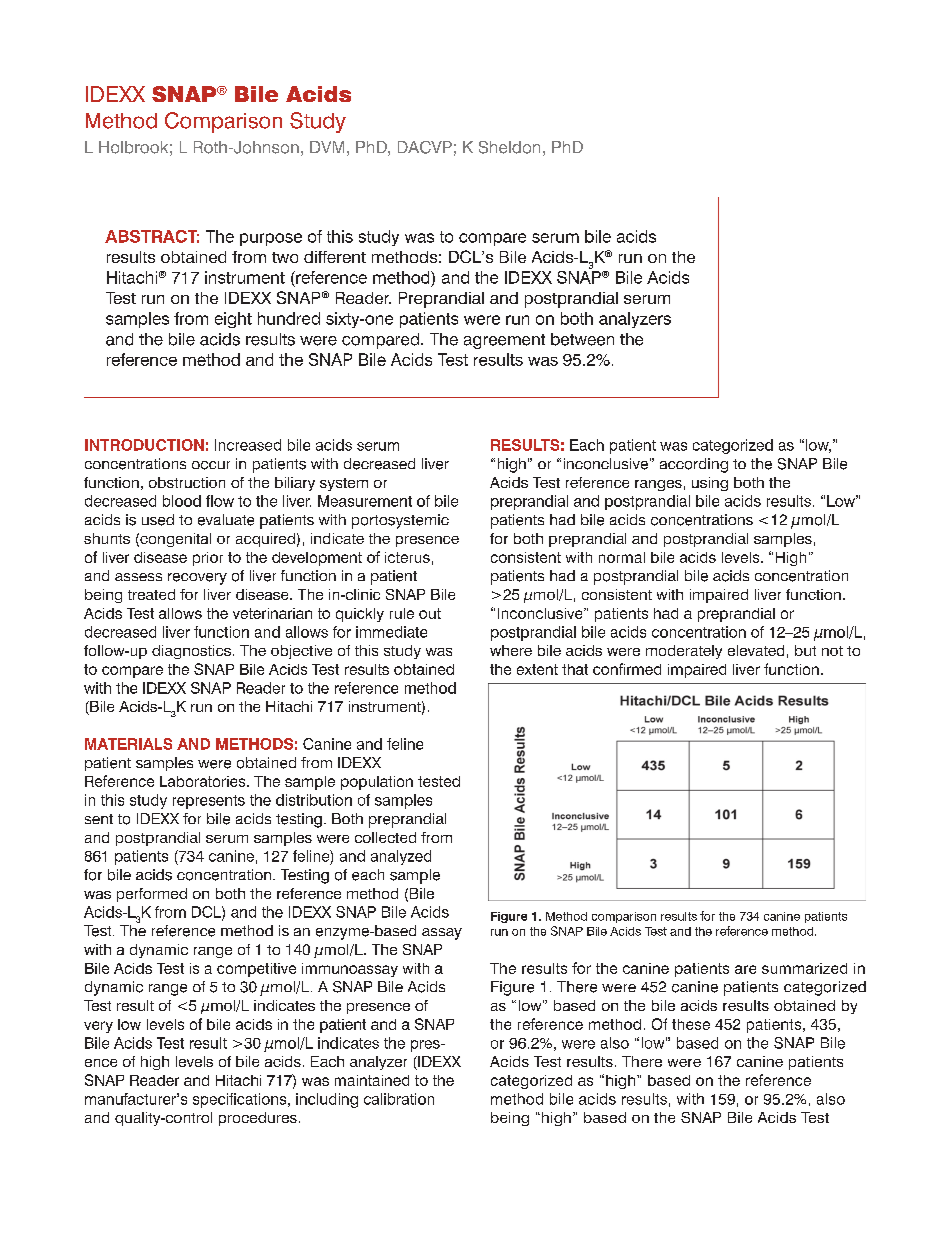 The width and height of the document is (952, 1233). What do you see at coordinates (509, 147) in the document?
I see `Sheldon` at bounding box center [509, 147].
